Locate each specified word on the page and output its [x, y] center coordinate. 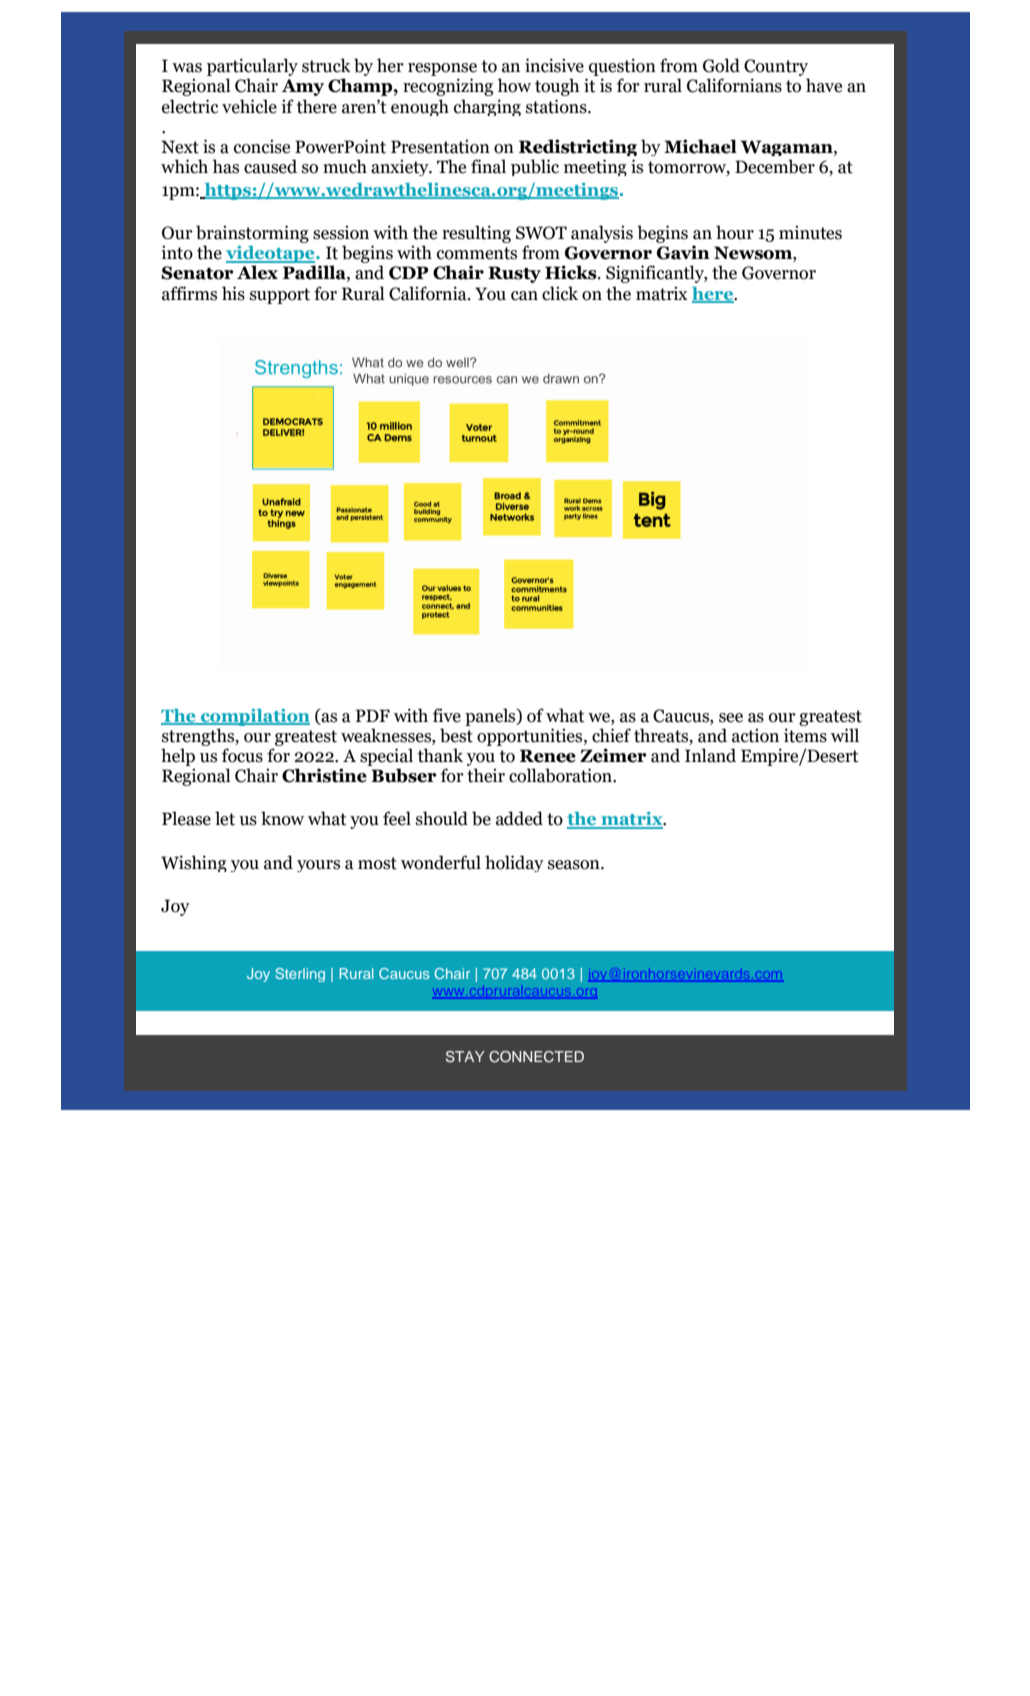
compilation [254, 717]
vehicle [249, 106]
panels [491, 717]
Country [776, 69]
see [731, 718]
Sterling [300, 975]
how [514, 85]
